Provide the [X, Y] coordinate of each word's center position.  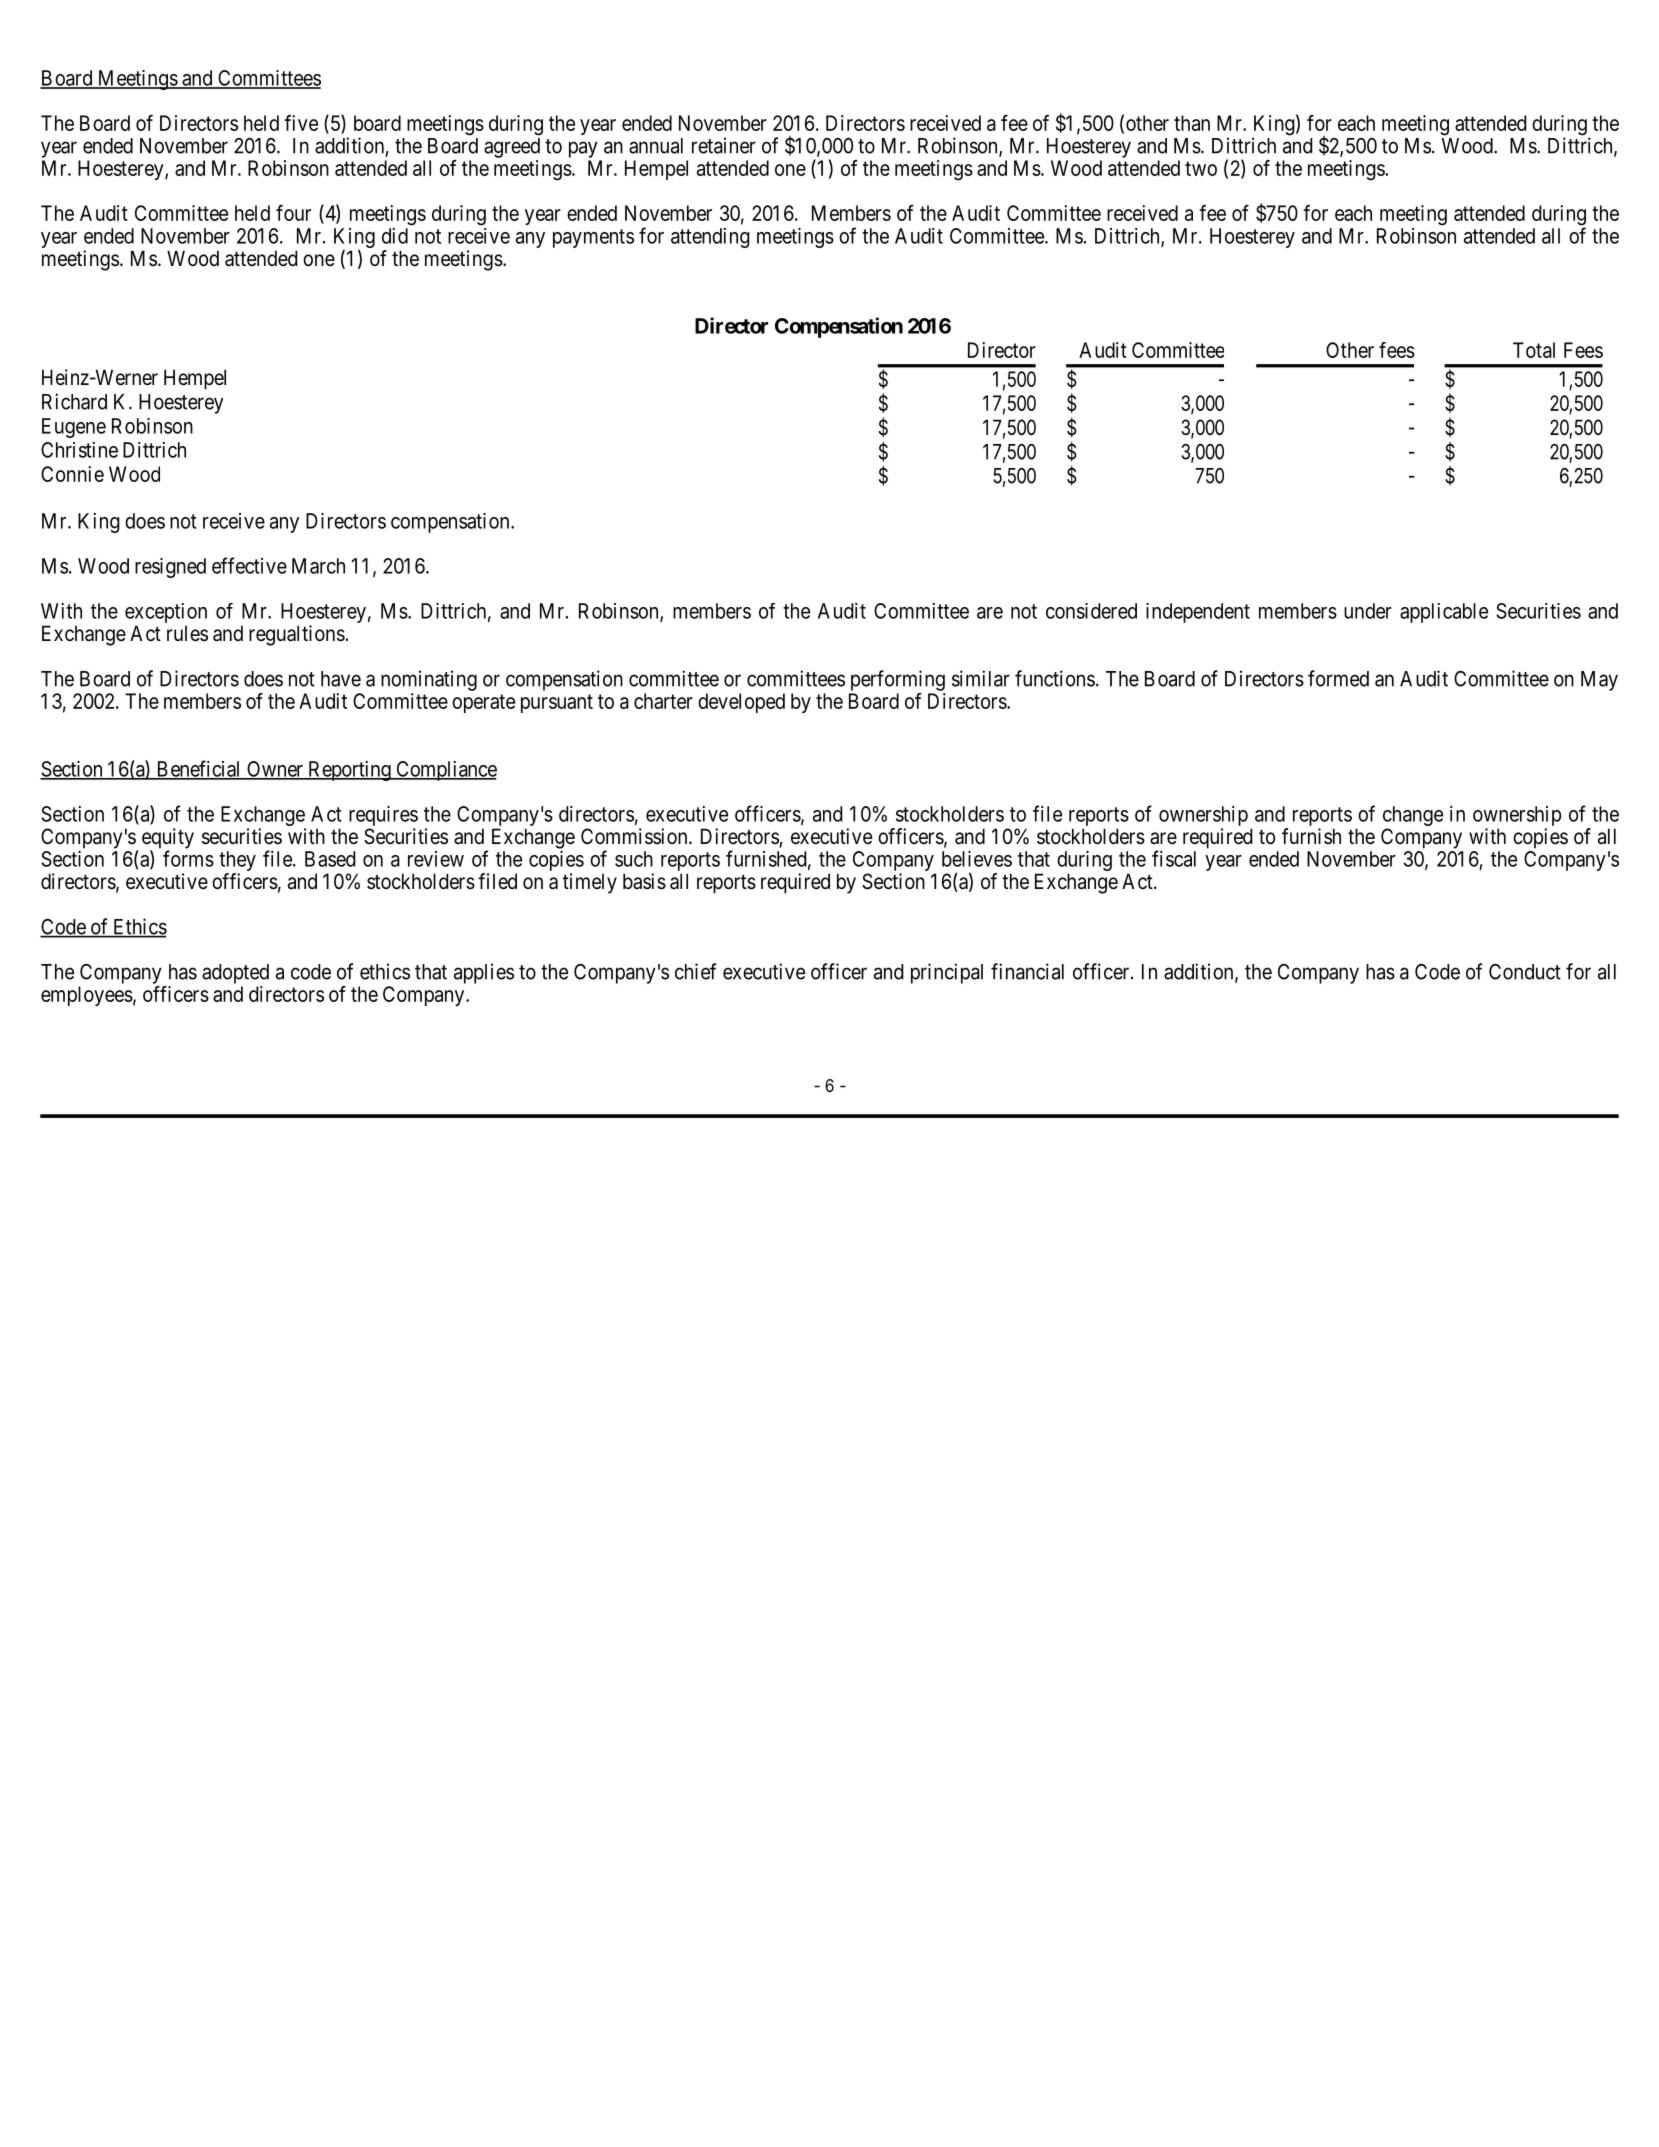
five [301, 123]
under [1368, 611]
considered [1091, 611]
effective [249, 565]
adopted [235, 974]
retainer [724, 145]
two [1201, 168]
